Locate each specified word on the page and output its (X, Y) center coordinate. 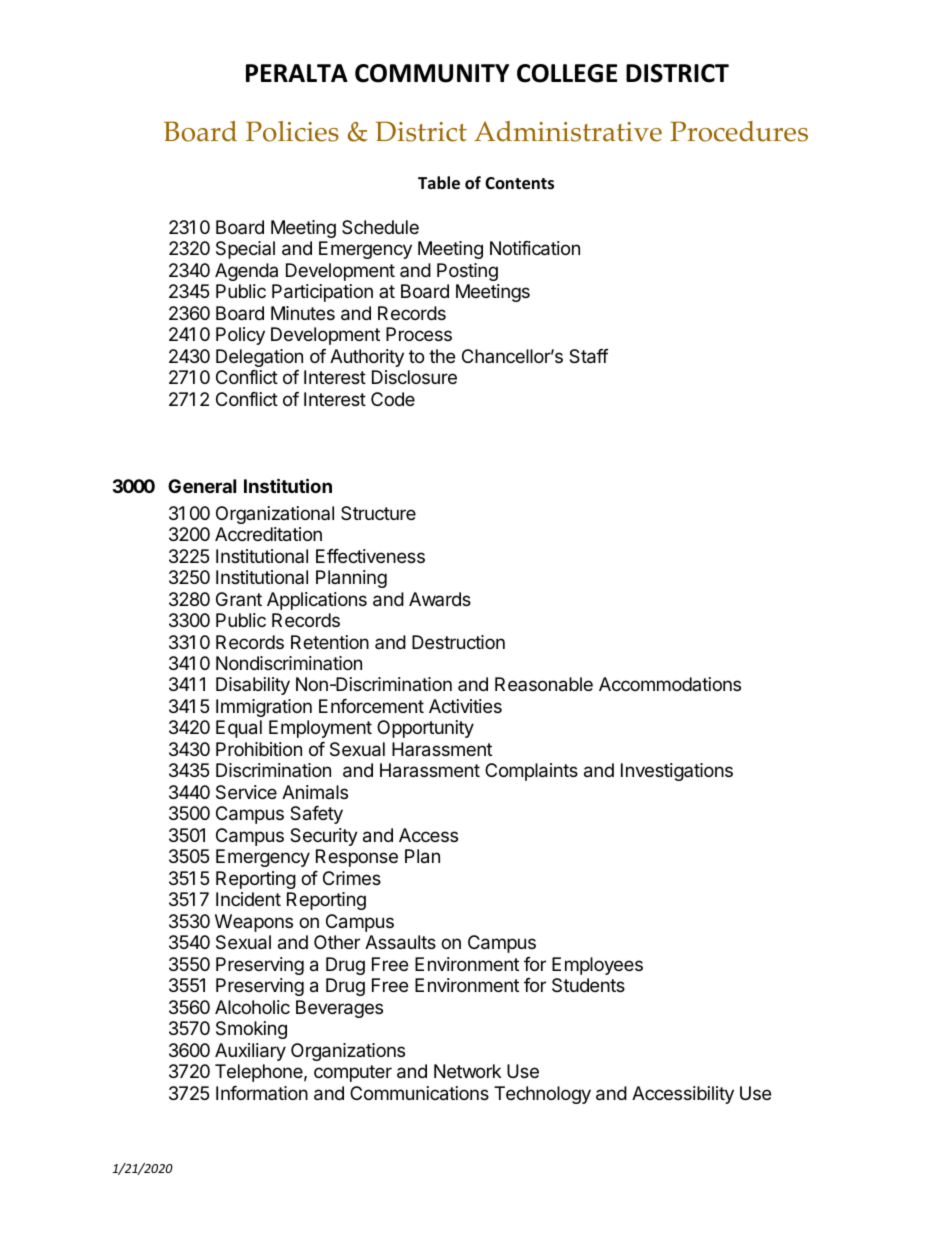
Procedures (739, 131)
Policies (292, 131)
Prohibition (259, 749)
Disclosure (414, 377)
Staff (589, 356)
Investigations (677, 772)
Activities (465, 706)
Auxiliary (250, 1052)
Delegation (259, 358)
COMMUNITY (432, 73)
